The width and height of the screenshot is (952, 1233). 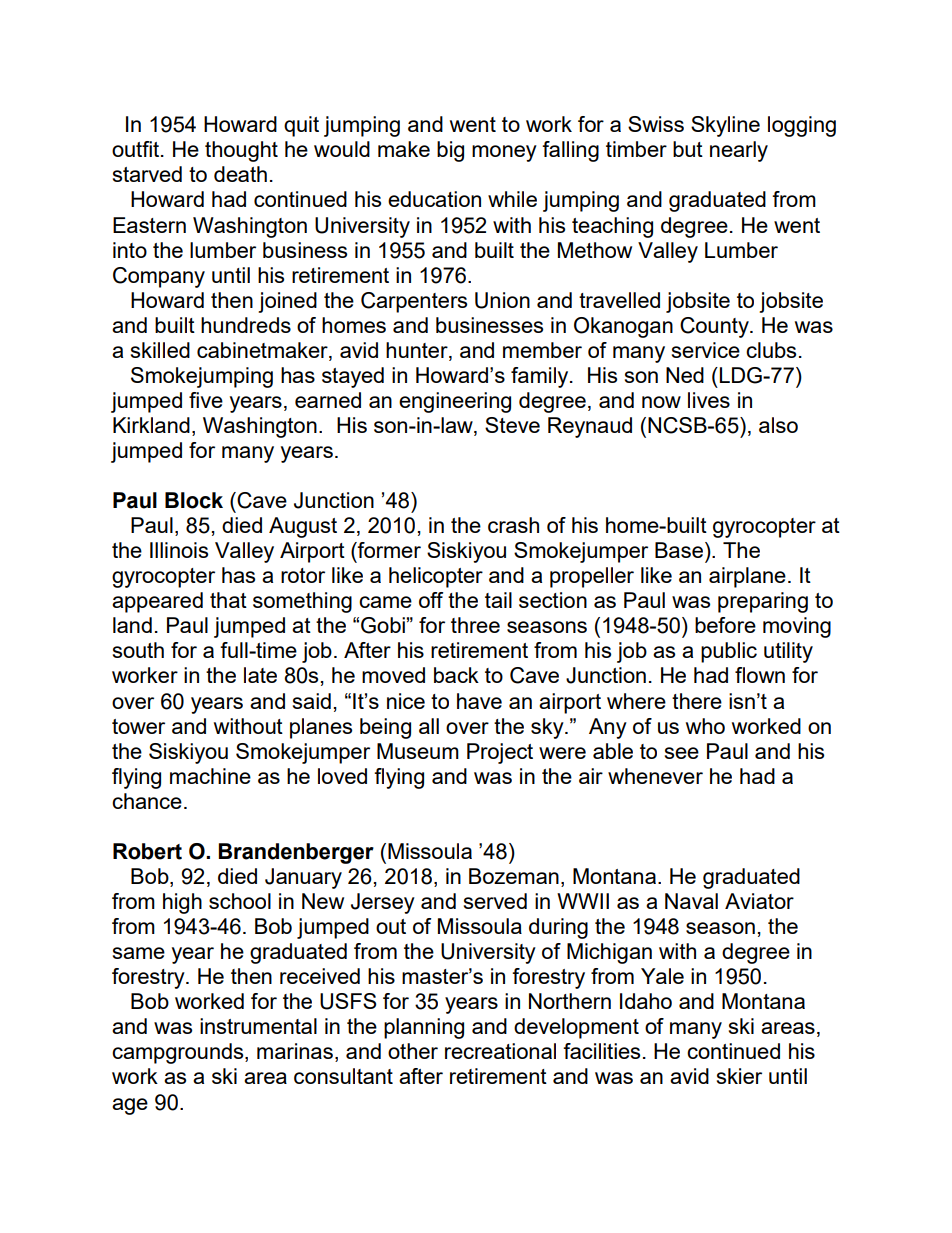 I want to click on nearly, so click(x=739, y=151).
